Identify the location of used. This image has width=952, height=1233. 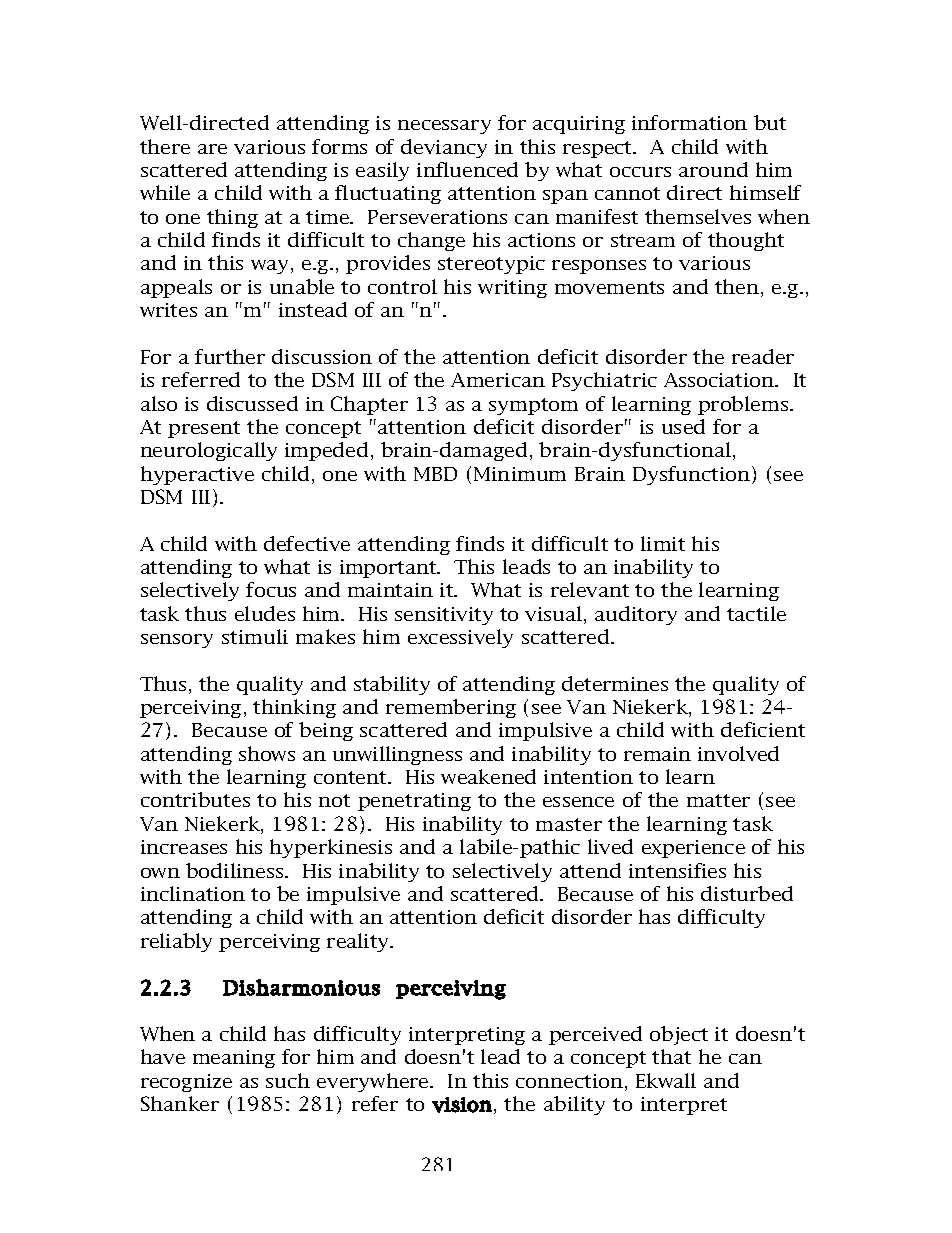
(683, 426).
